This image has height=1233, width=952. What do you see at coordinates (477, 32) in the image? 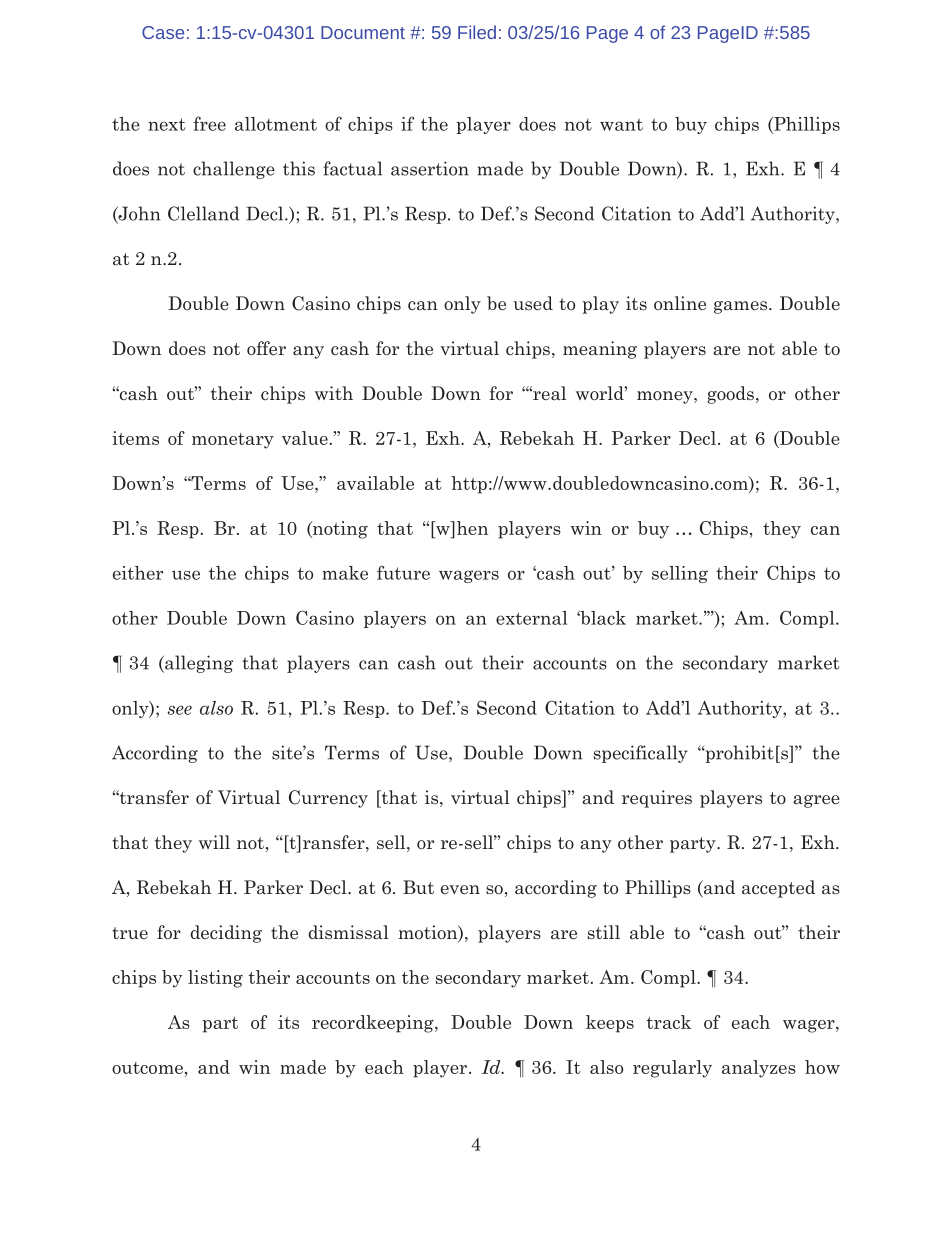
I see `Filed` at bounding box center [477, 32].
